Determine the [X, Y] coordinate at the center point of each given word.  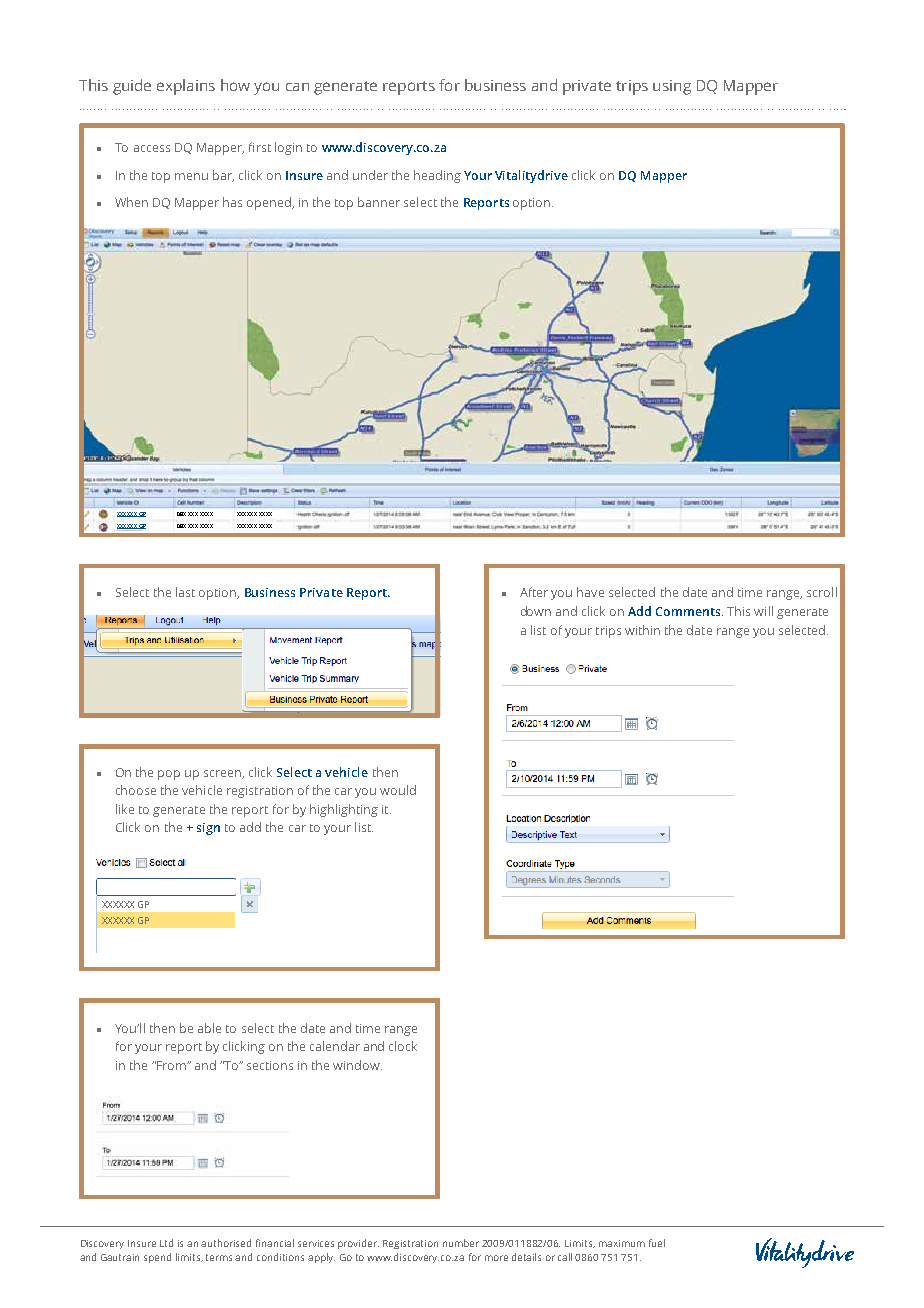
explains [186, 87]
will [763, 611]
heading [437, 176]
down [536, 611]
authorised [226, 1243]
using [672, 87]
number [461, 1243]
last [185, 592]
